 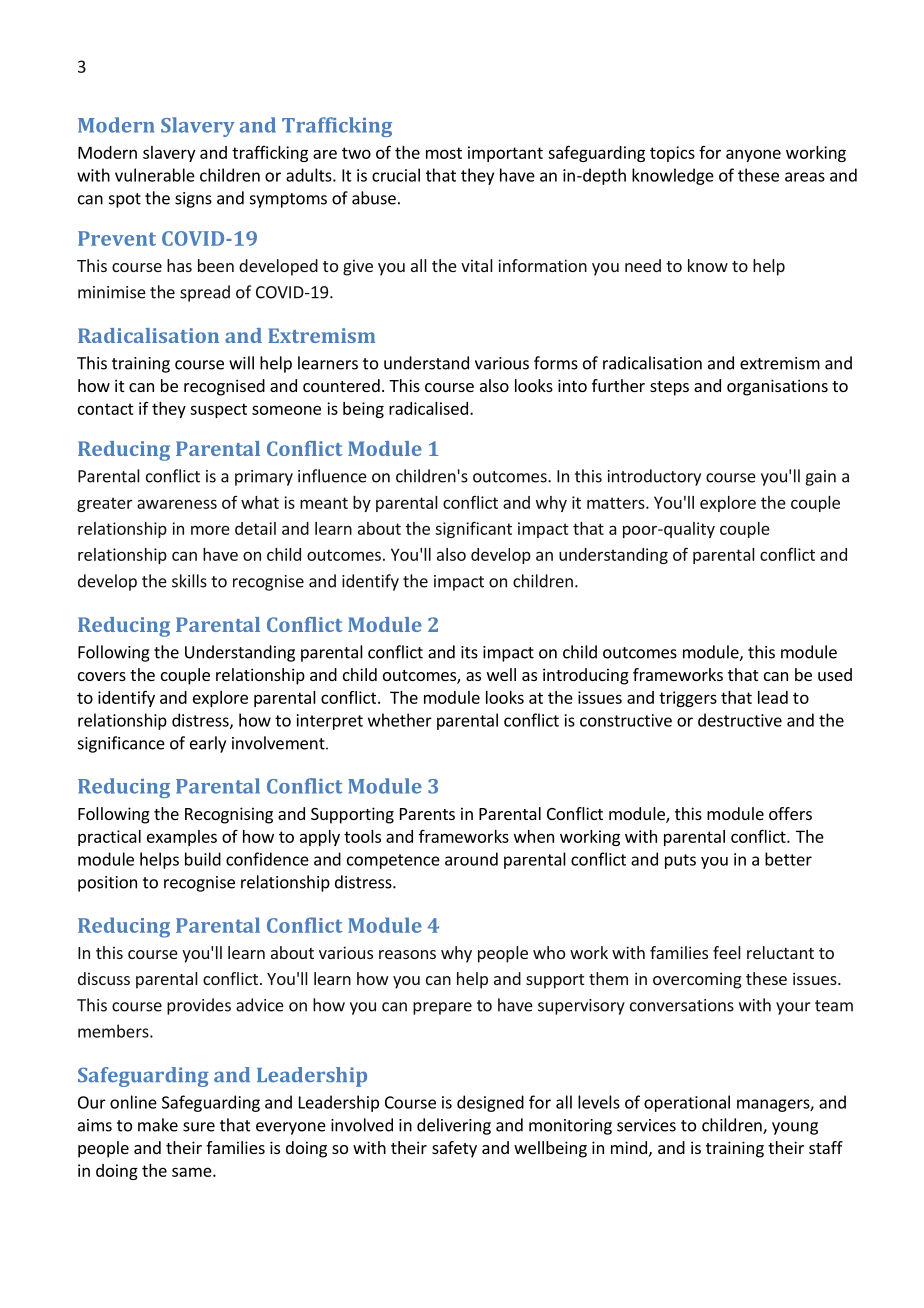 I want to click on triggers, so click(x=688, y=699).
